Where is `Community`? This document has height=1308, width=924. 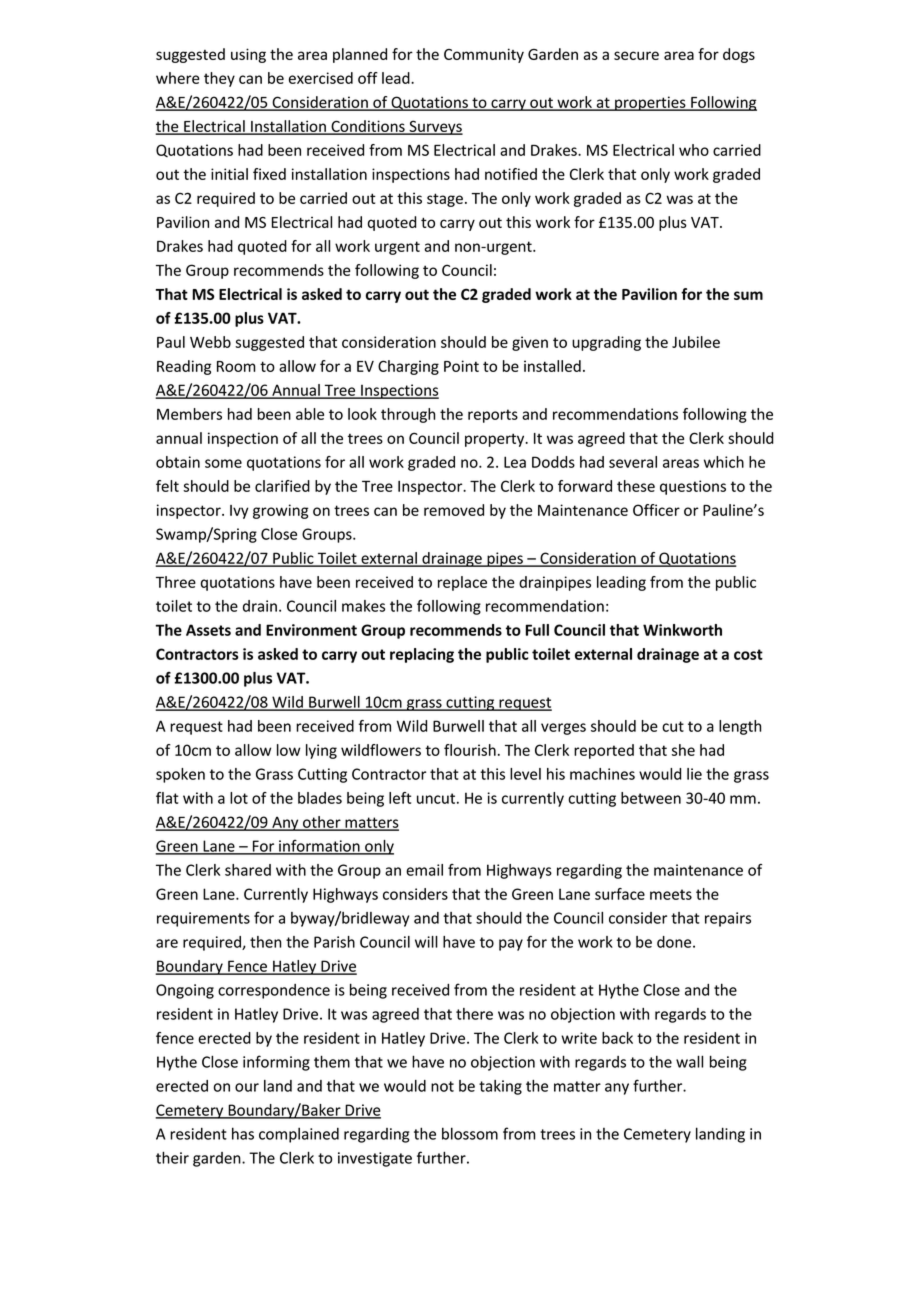
Community is located at coordinates (484, 55).
